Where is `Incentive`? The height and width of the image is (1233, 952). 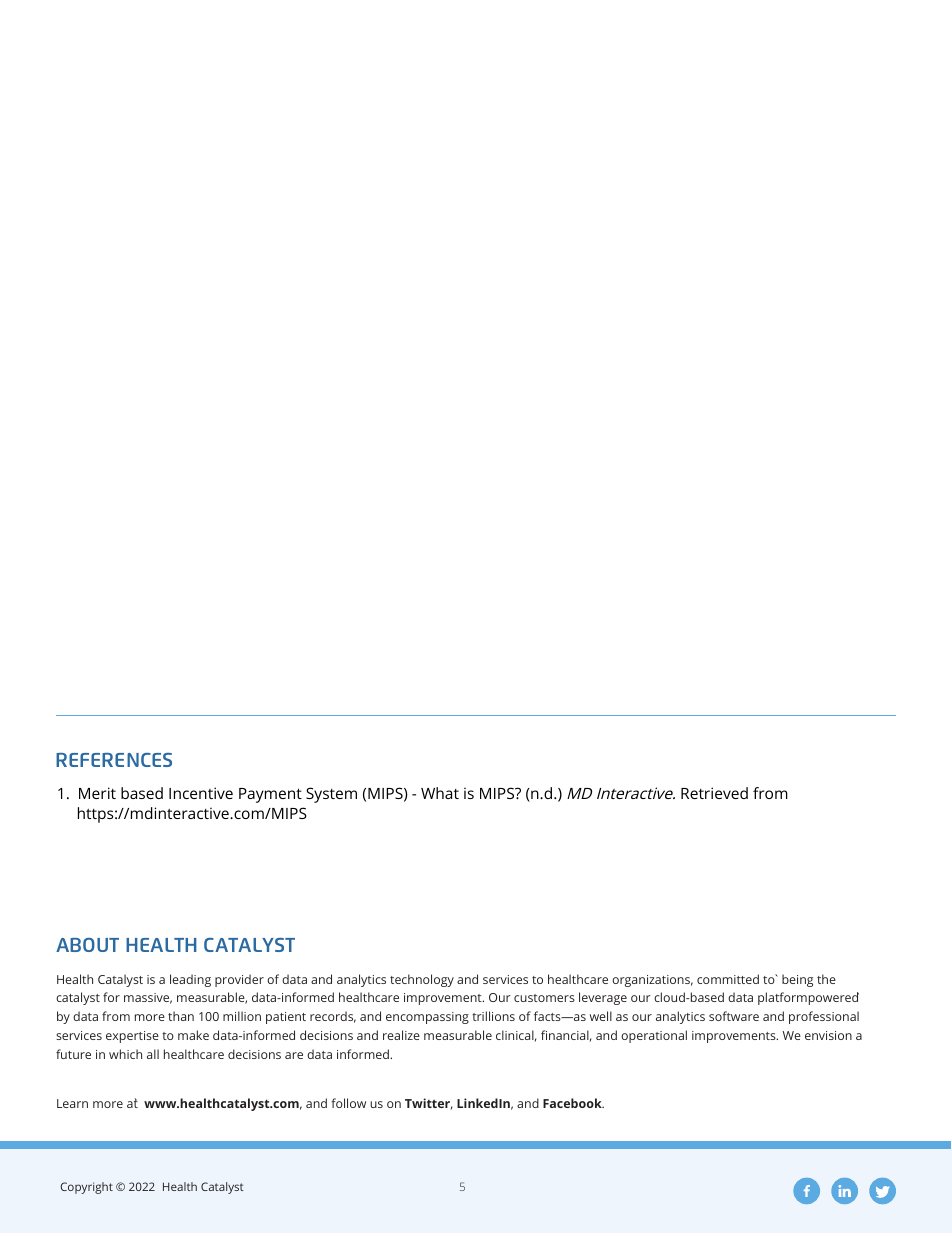 Incentive is located at coordinates (201, 793).
